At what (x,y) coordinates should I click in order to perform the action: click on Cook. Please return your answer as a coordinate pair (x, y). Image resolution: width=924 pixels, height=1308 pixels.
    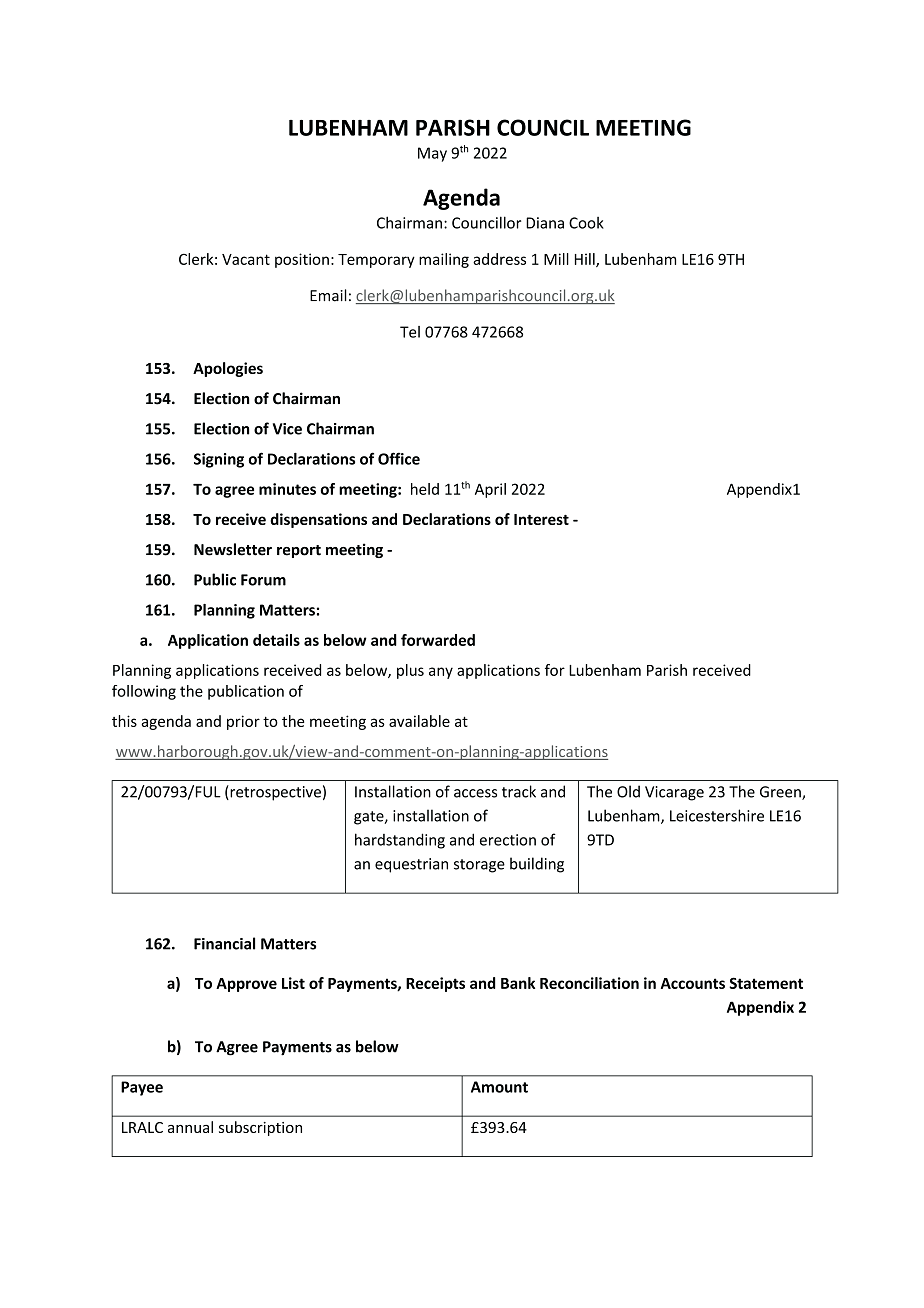
    Looking at the image, I should click on (586, 223).
